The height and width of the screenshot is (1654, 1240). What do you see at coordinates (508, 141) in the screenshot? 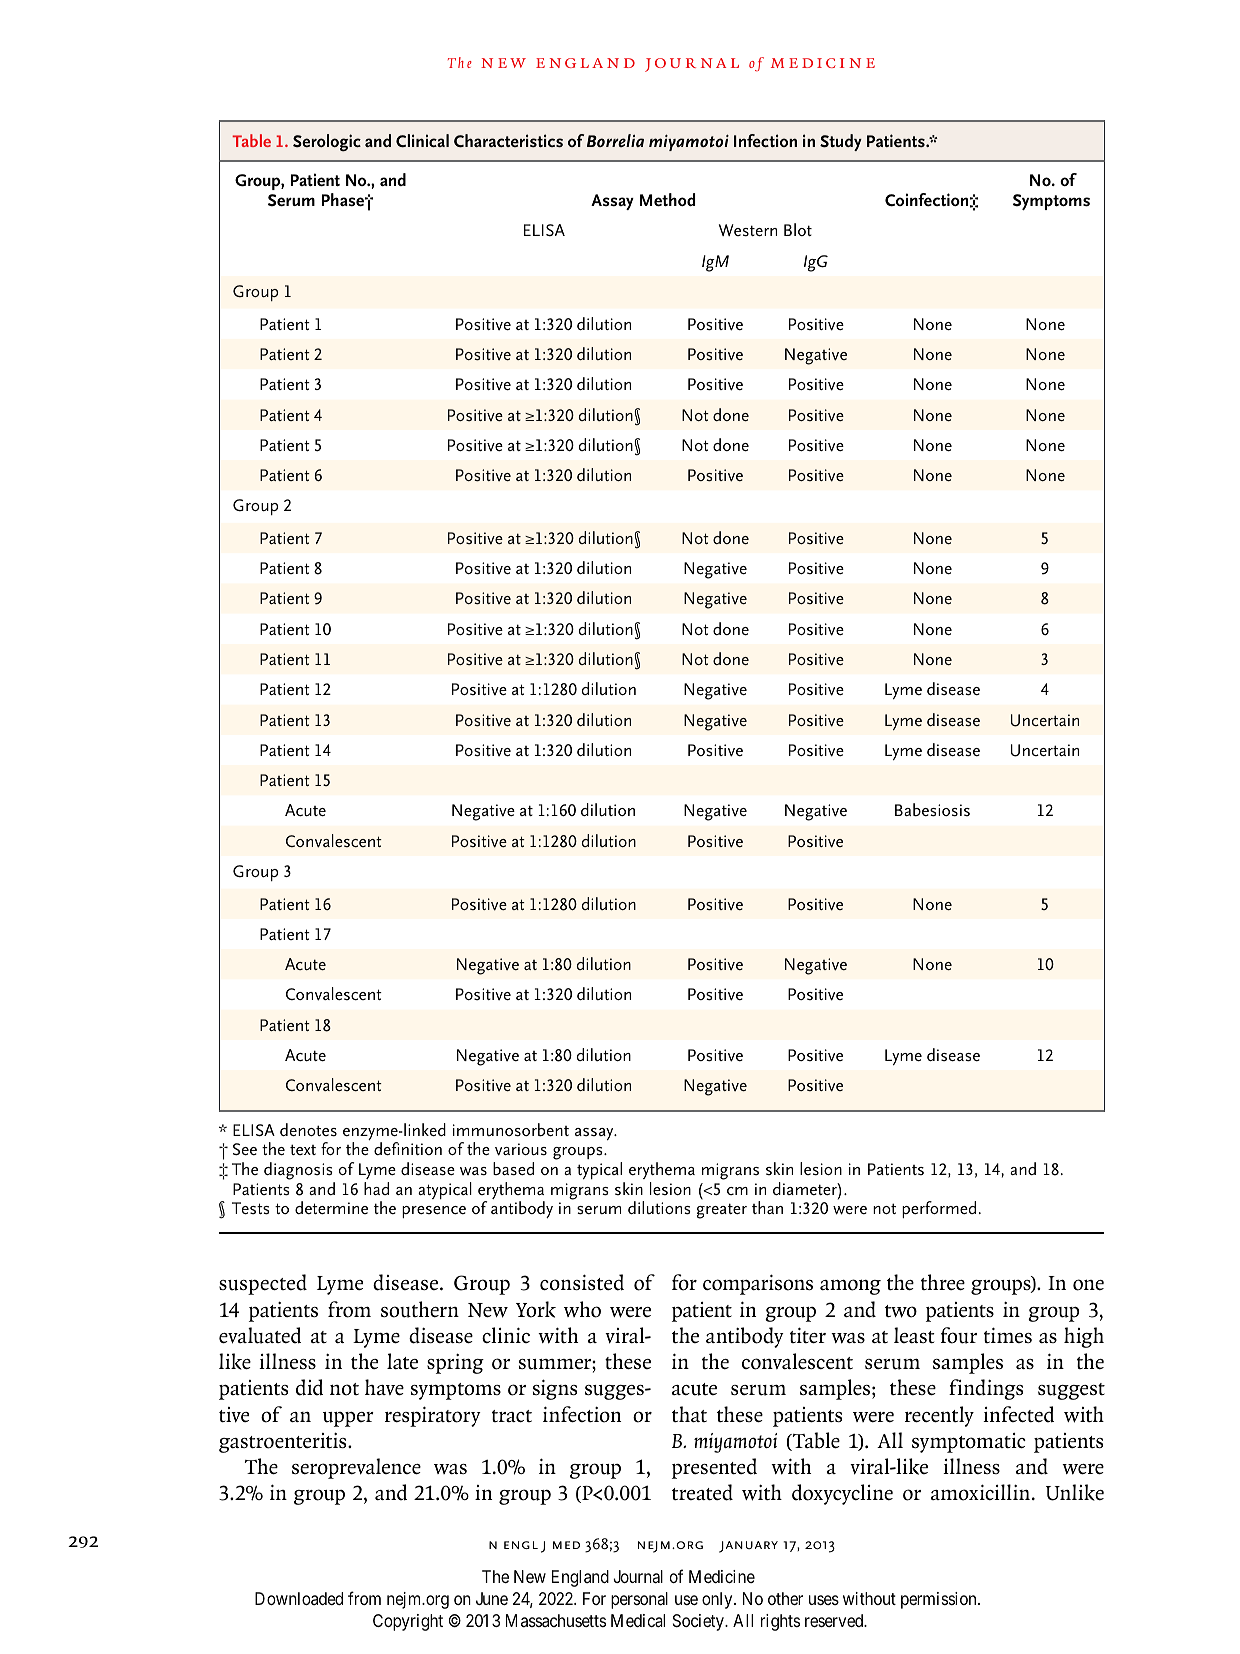
I see `Characteristics` at bounding box center [508, 141].
